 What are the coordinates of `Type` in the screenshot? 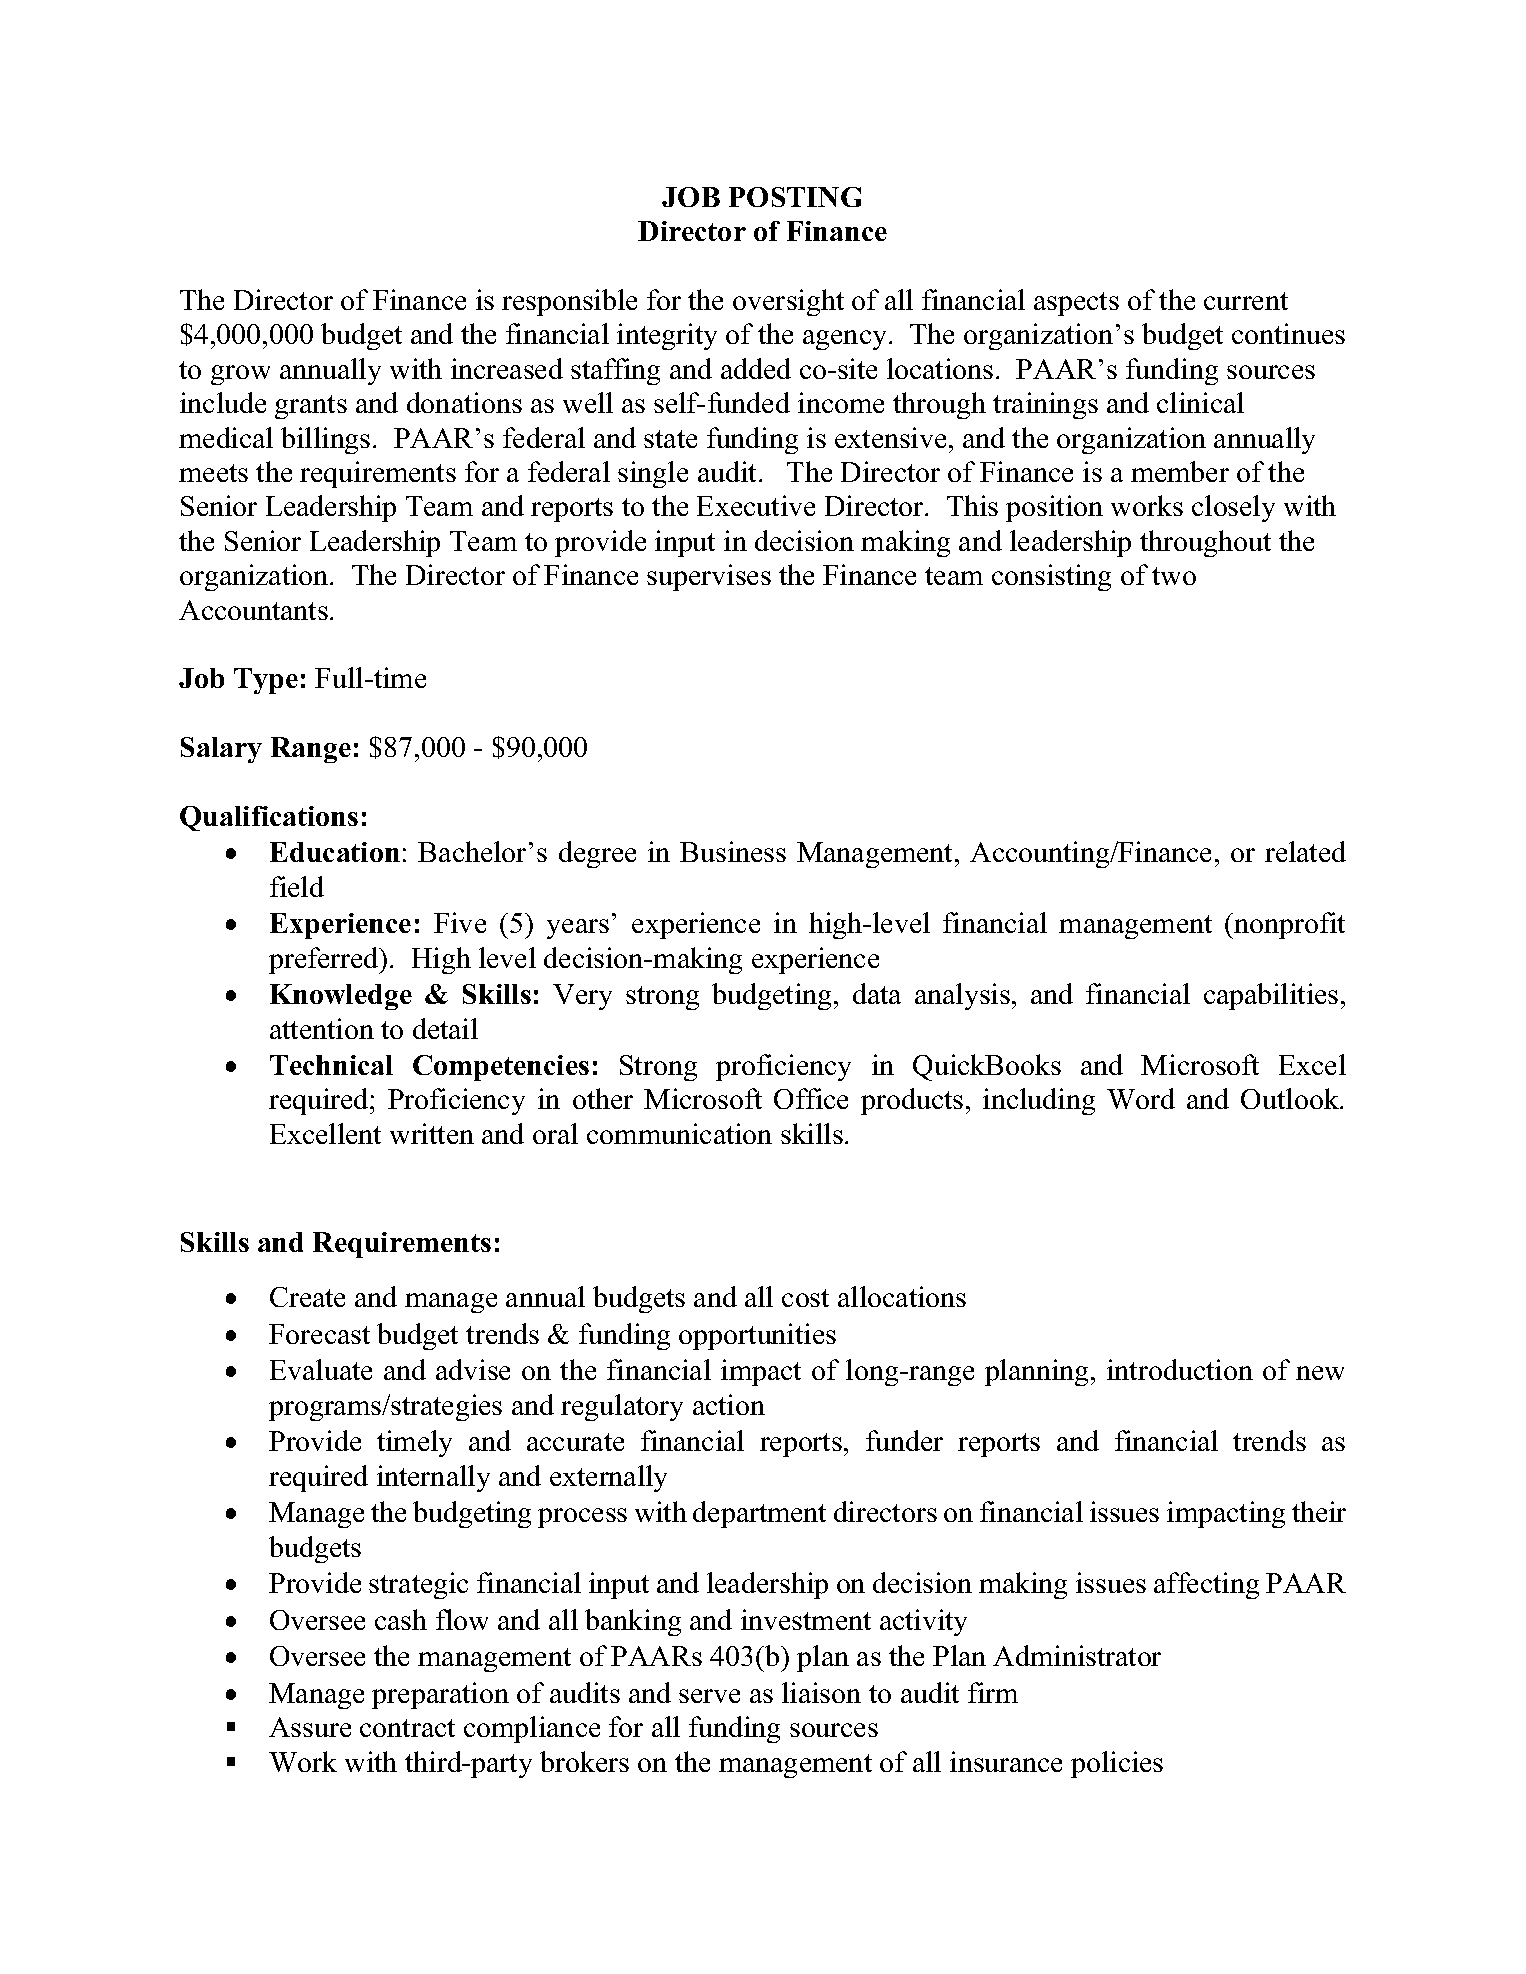 It's located at (266, 681).
